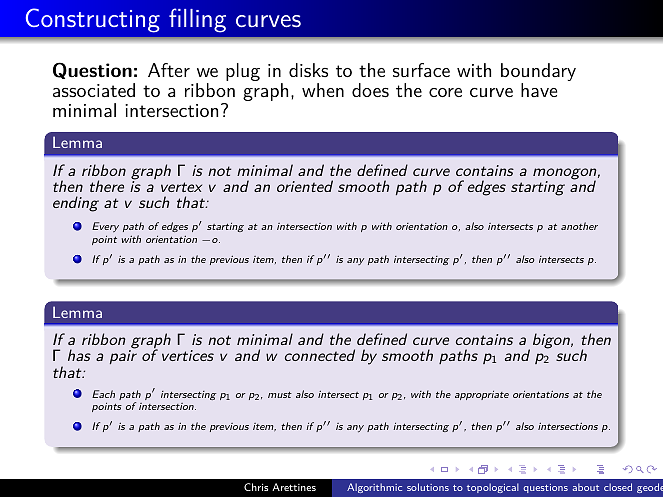  What do you see at coordinates (374, 488) in the document?
I see `Algorithmic` at bounding box center [374, 488].
